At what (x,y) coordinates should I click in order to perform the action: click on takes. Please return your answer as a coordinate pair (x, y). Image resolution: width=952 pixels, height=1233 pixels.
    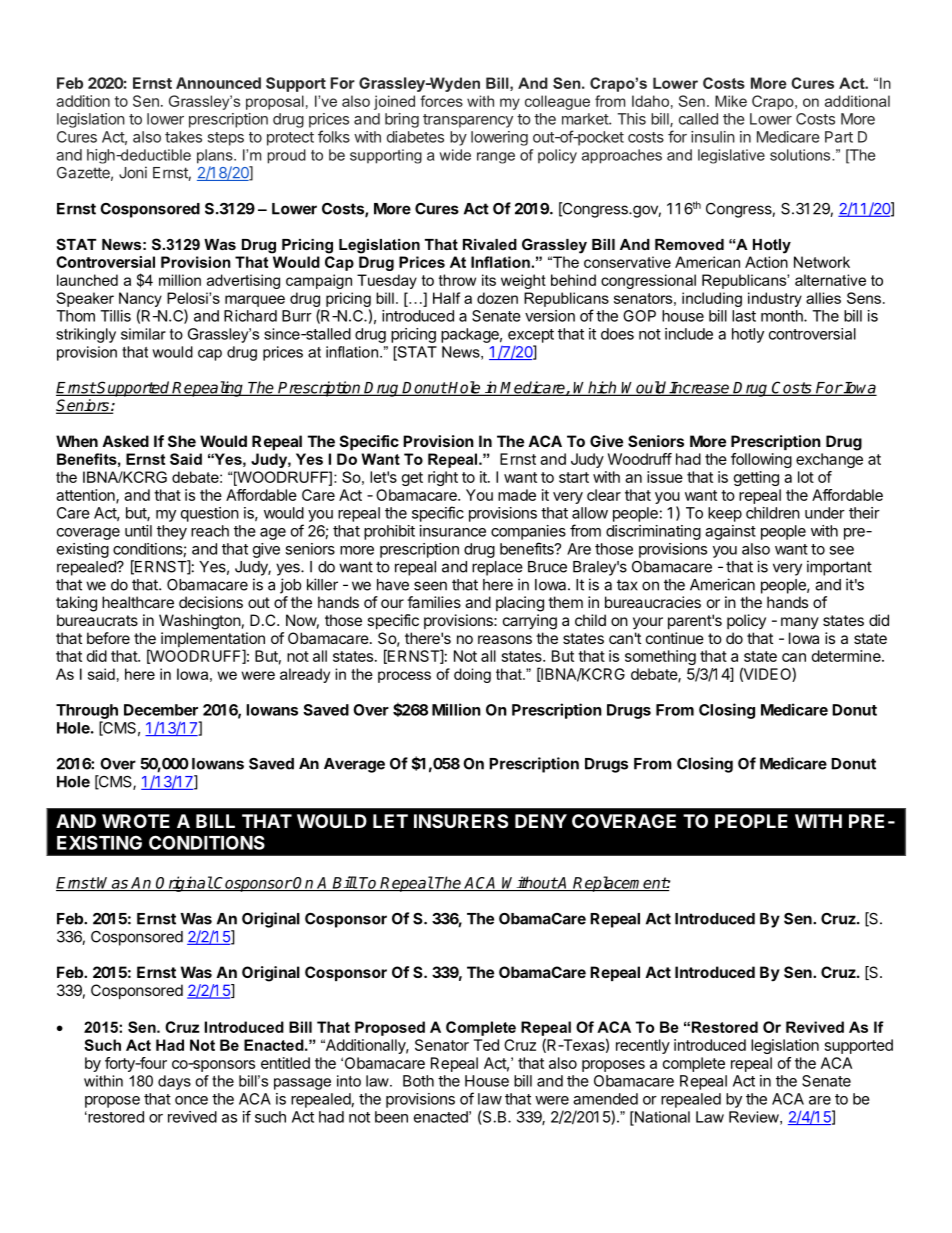
    Looking at the image, I should click on (183, 137).
